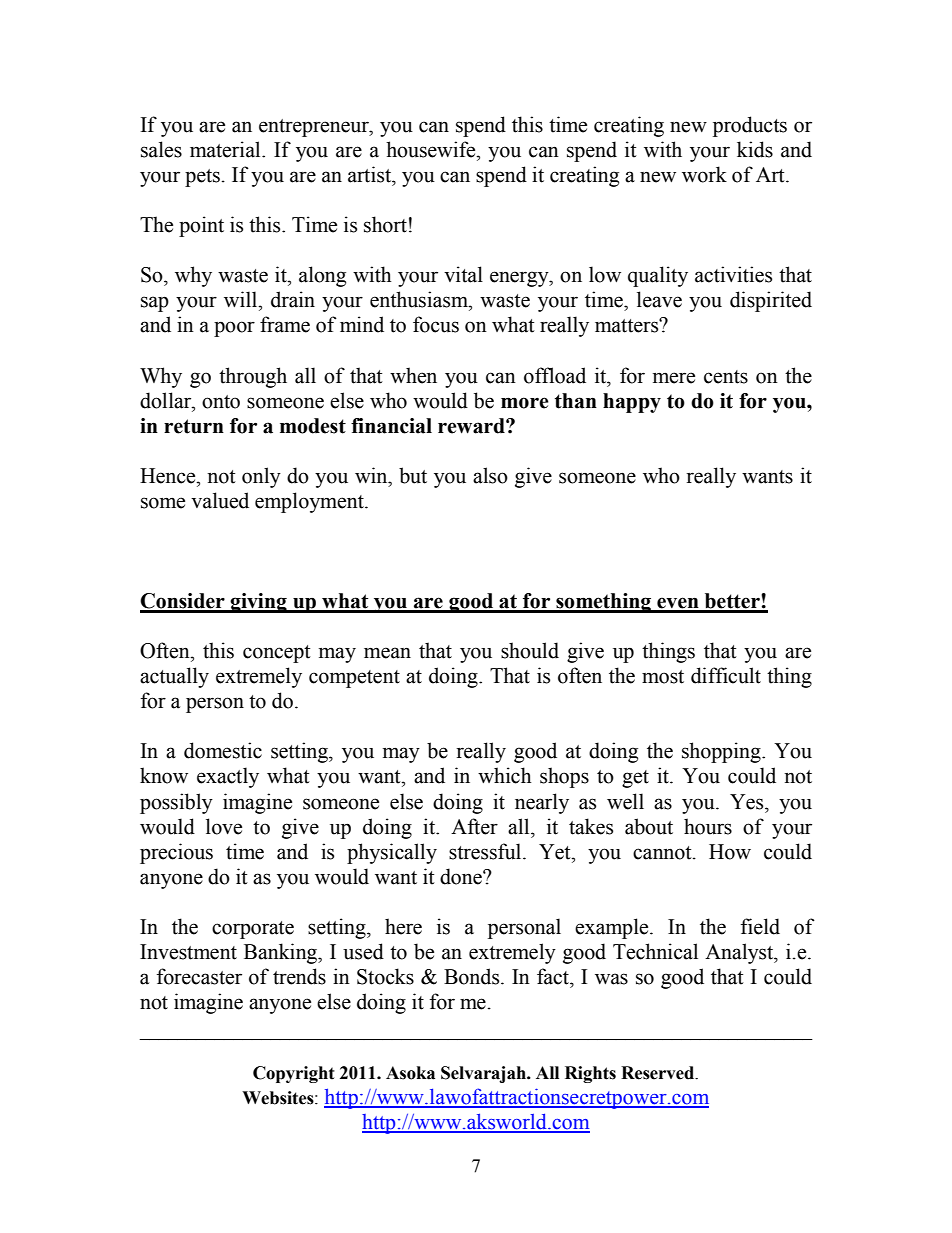 This page has width=952, height=1233. What do you see at coordinates (472, 426) in the page?
I see `reward` at bounding box center [472, 426].
